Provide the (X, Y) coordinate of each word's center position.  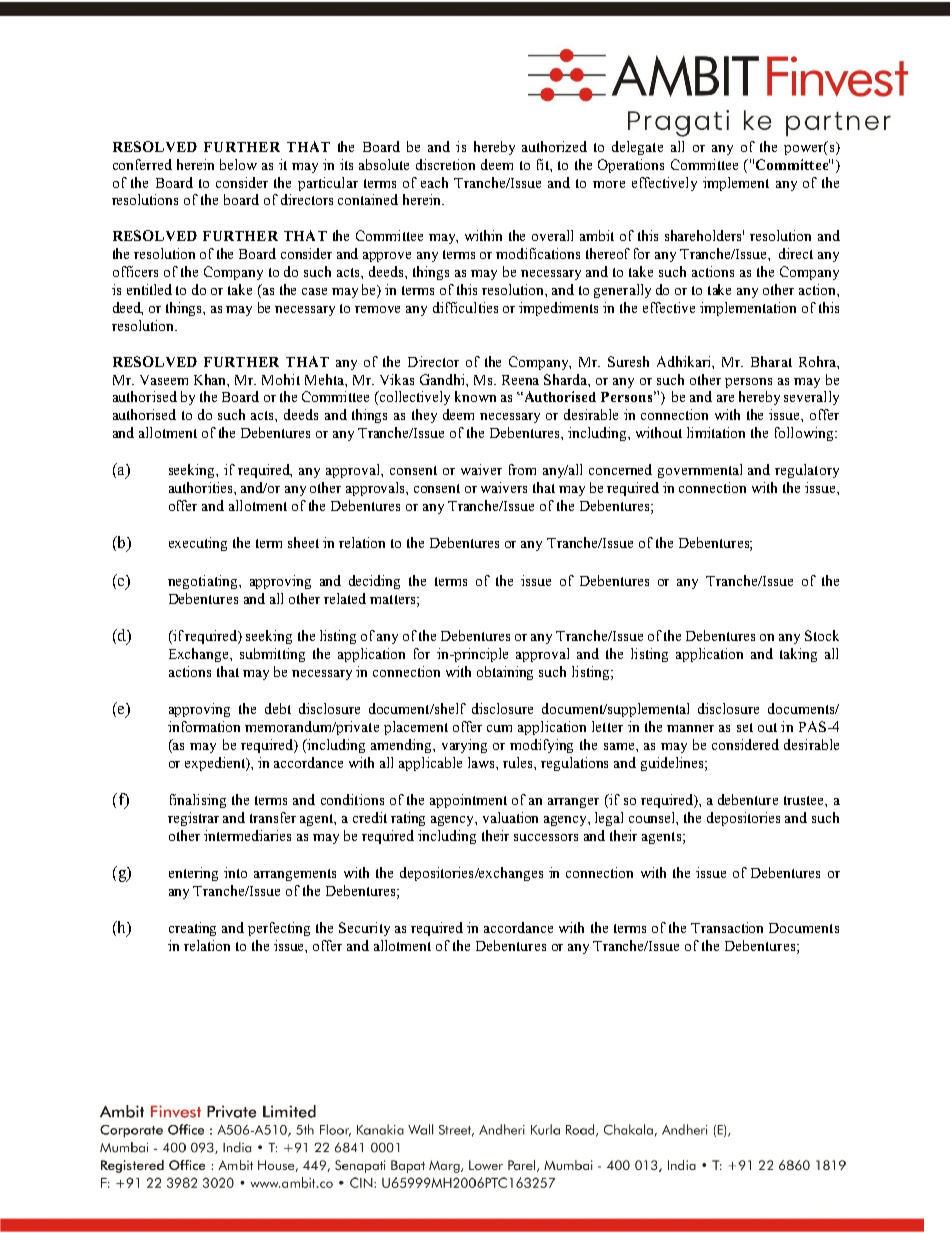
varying (464, 746)
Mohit (281, 379)
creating (192, 929)
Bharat (771, 361)
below (238, 164)
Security (364, 929)
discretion (445, 164)
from (522, 469)
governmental (700, 471)
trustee (805, 800)
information (204, 726)
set (745, 727)
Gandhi (443, 379)
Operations (631, 166)
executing (198, 544)
